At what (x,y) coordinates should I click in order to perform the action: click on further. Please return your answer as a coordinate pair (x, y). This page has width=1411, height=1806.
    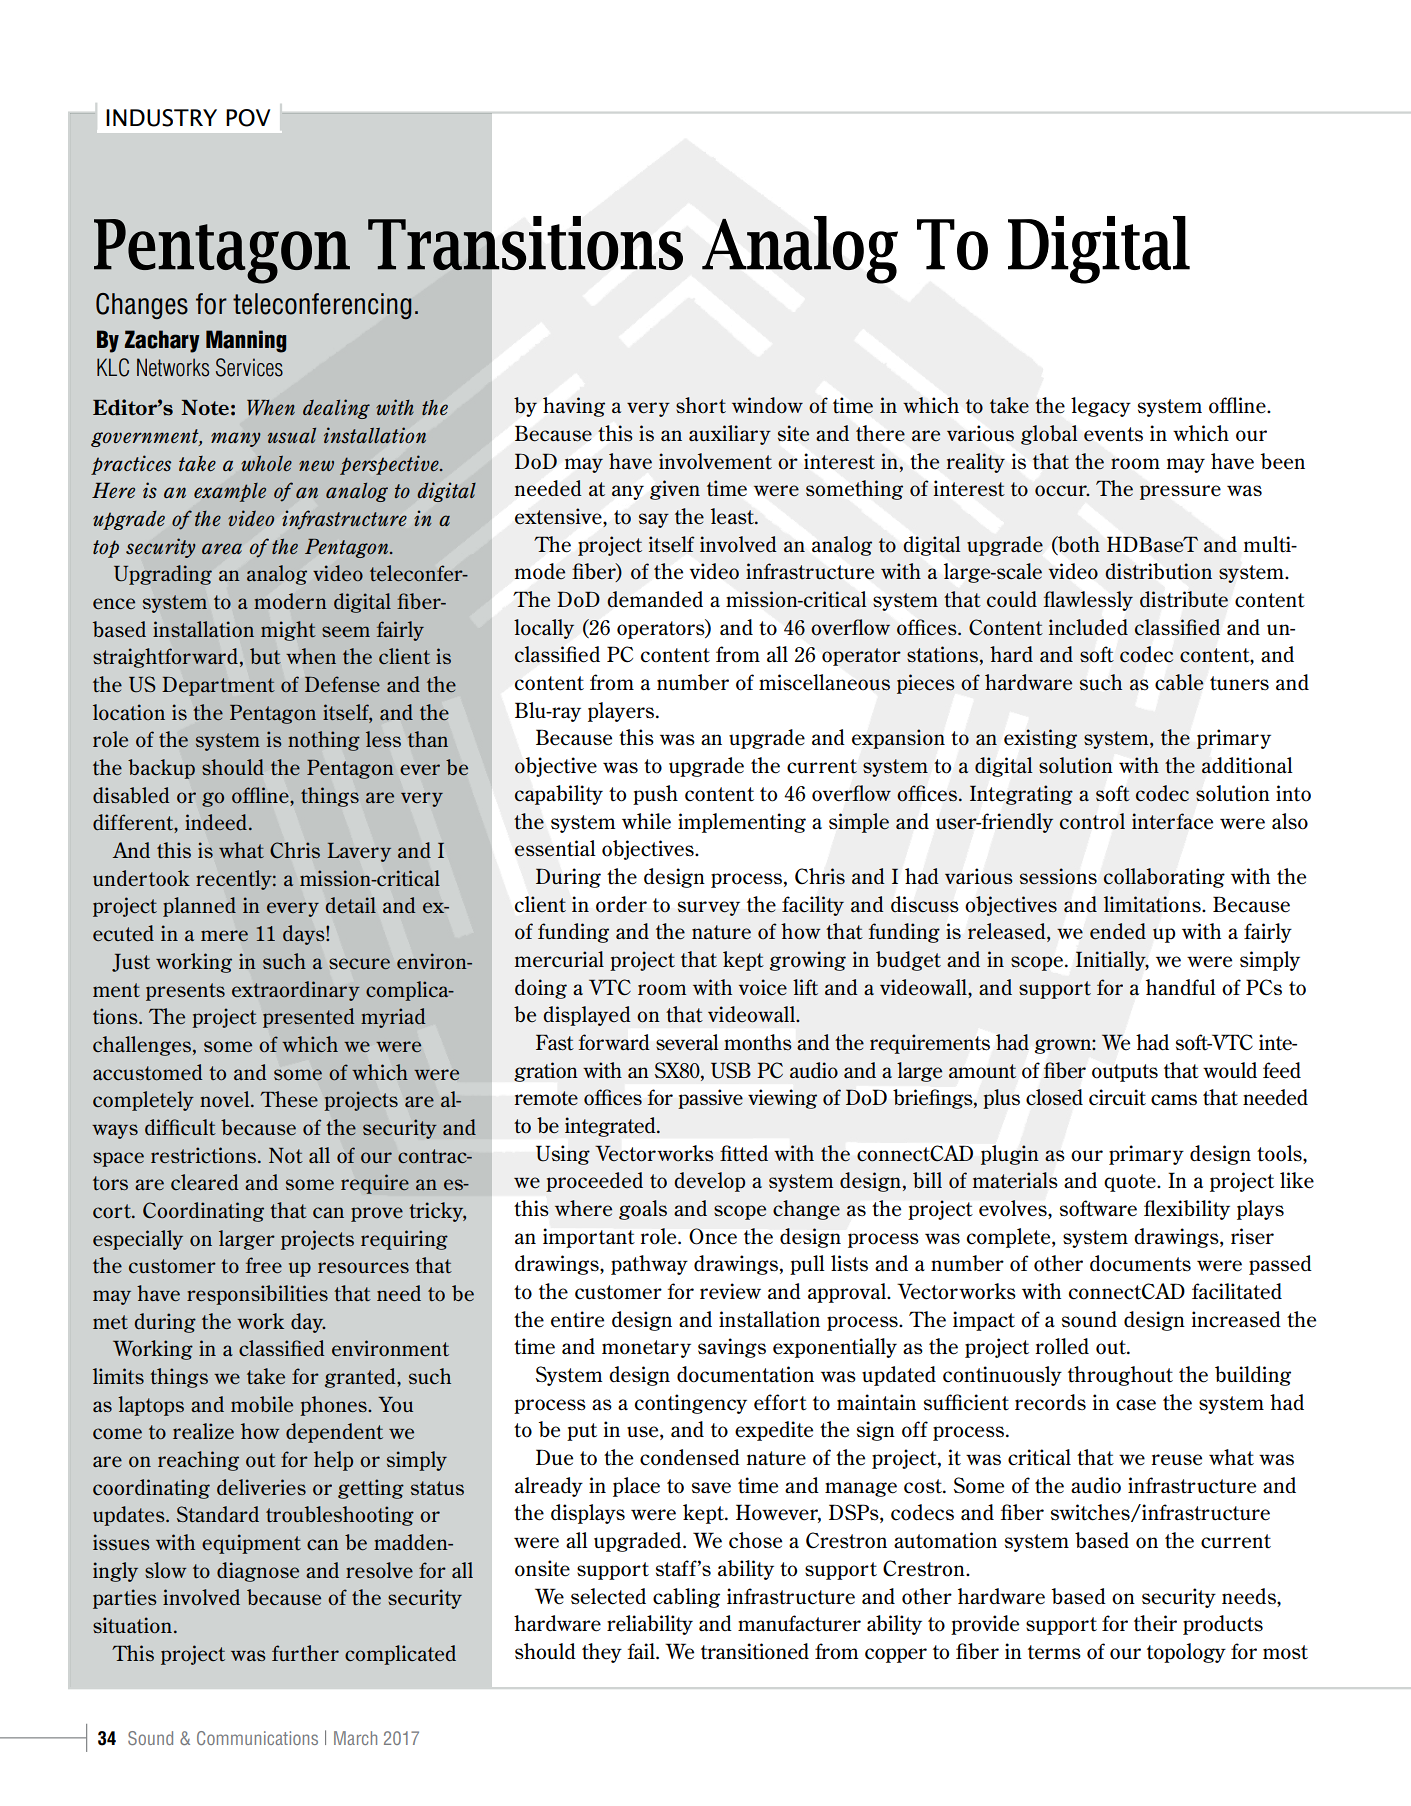
    Looking at the image, I should click on (305, 1653).
